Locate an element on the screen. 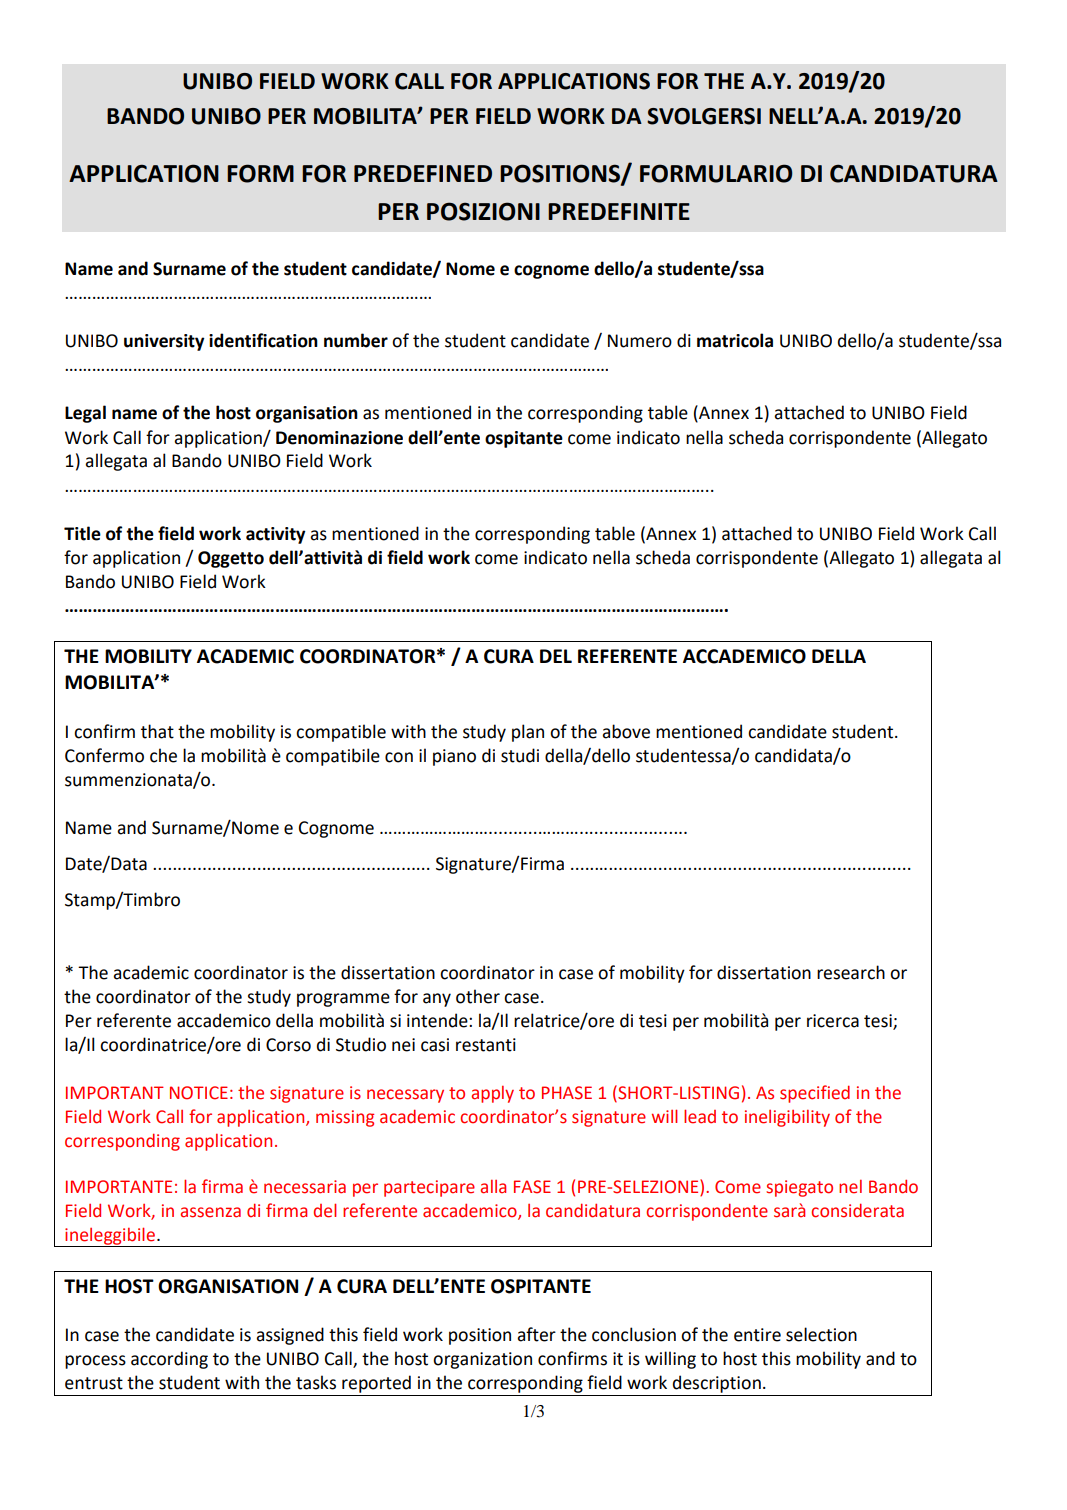 The height and width of the screenshot is (1510, 1067). organization is located at coordinates (482, 1360).
